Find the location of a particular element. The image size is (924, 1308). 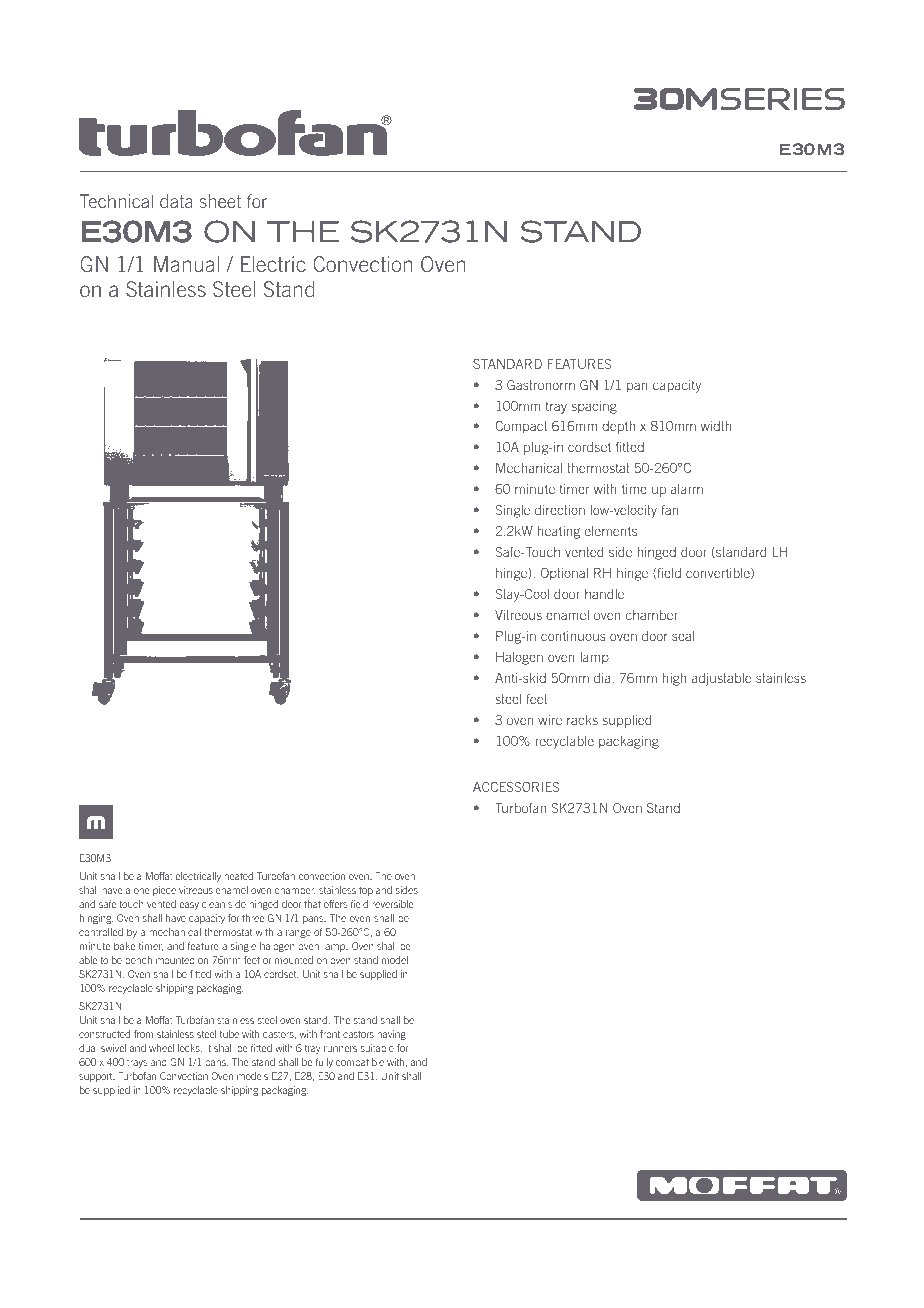

wheel is located at coordinates (161, 1048).
